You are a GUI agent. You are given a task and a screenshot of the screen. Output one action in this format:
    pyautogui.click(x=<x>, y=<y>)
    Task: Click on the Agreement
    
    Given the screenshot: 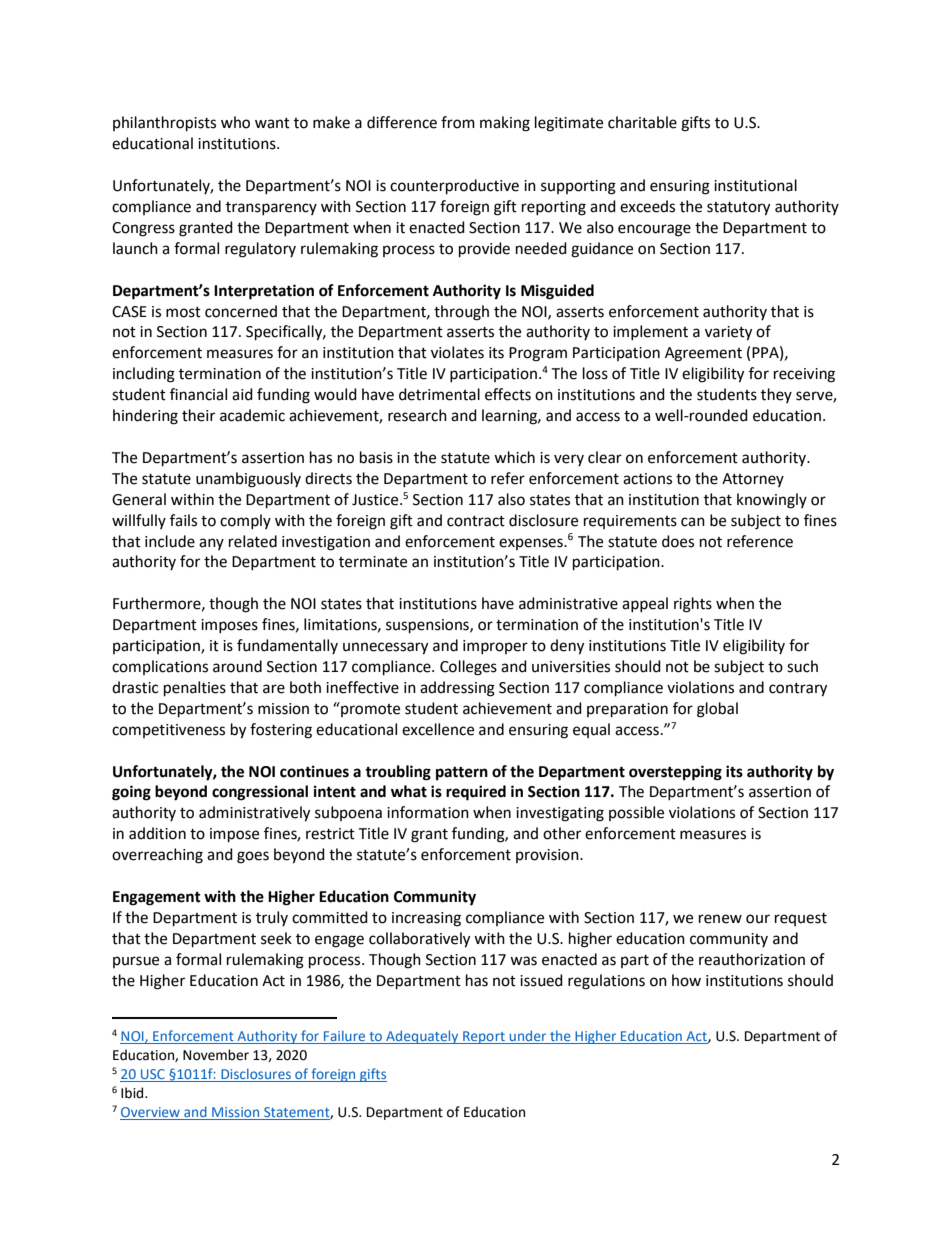 What is the action you would take?
    pyautogui.click(x=703, y=354)
